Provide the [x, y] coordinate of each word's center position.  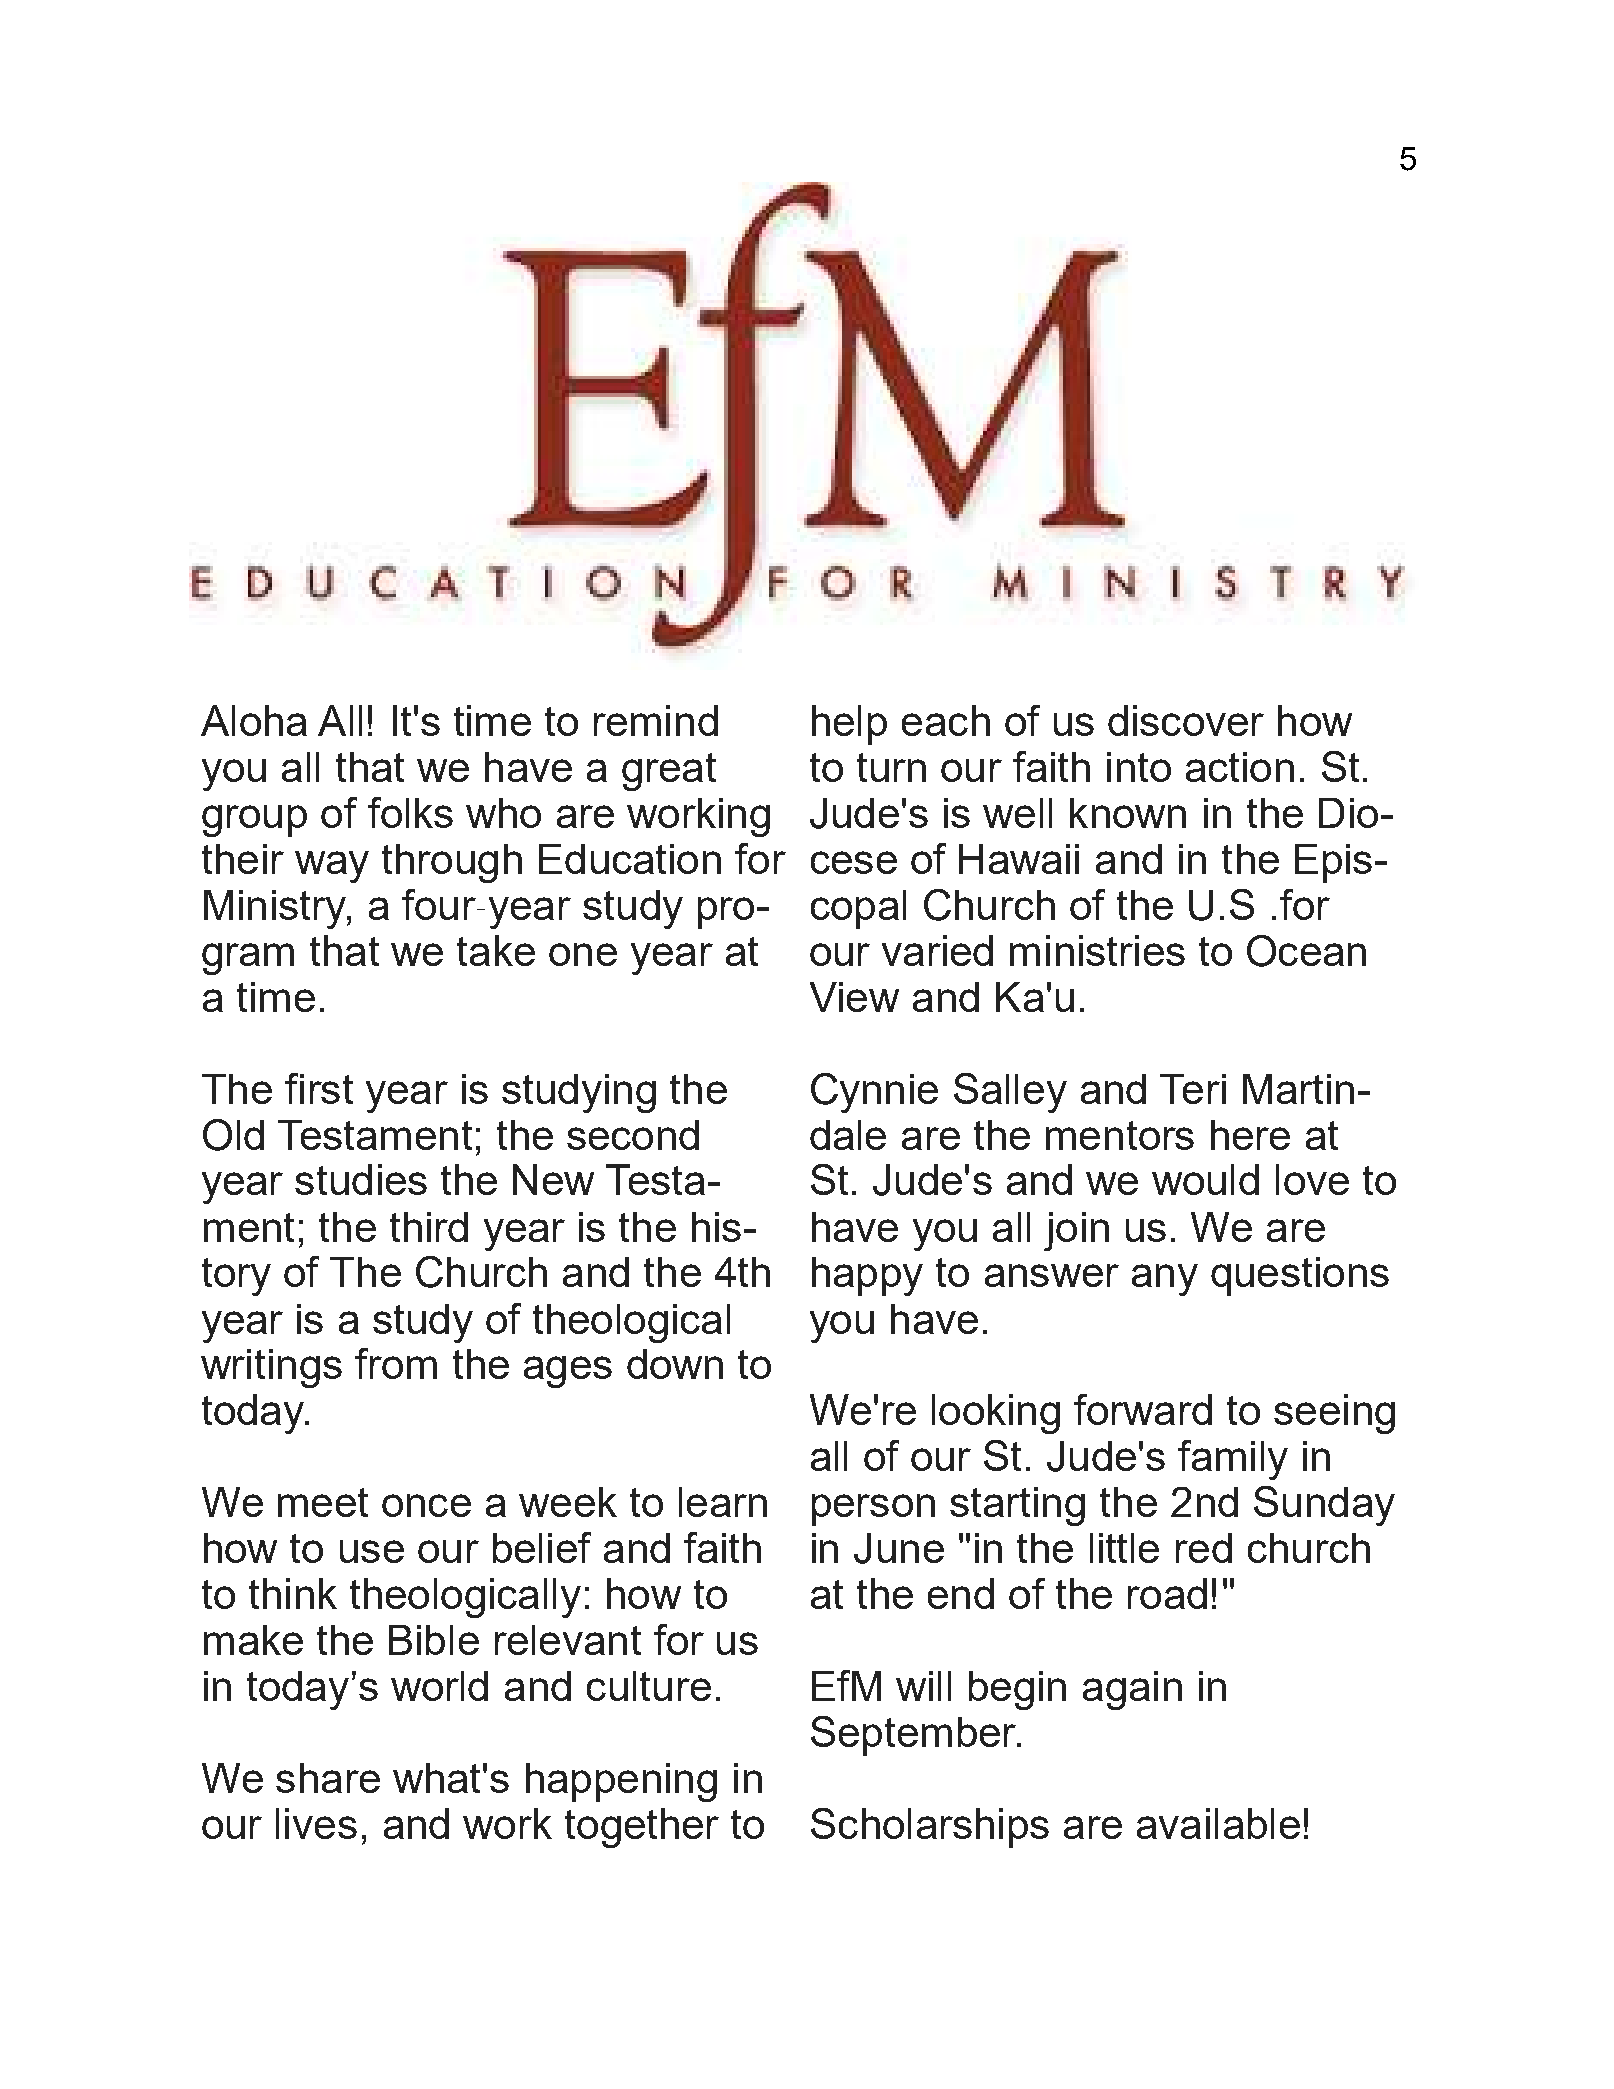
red [1204, 1548]
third [429, 1227]
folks [410, 812]
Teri [1193, 1089]
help [849, 725]
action [1240, 767]
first [319, 1088]
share [328, 1778]
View [854, 997]
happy [867, 1276]
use [372, 1551]
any [1165, 1280]
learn [723, 1502]
